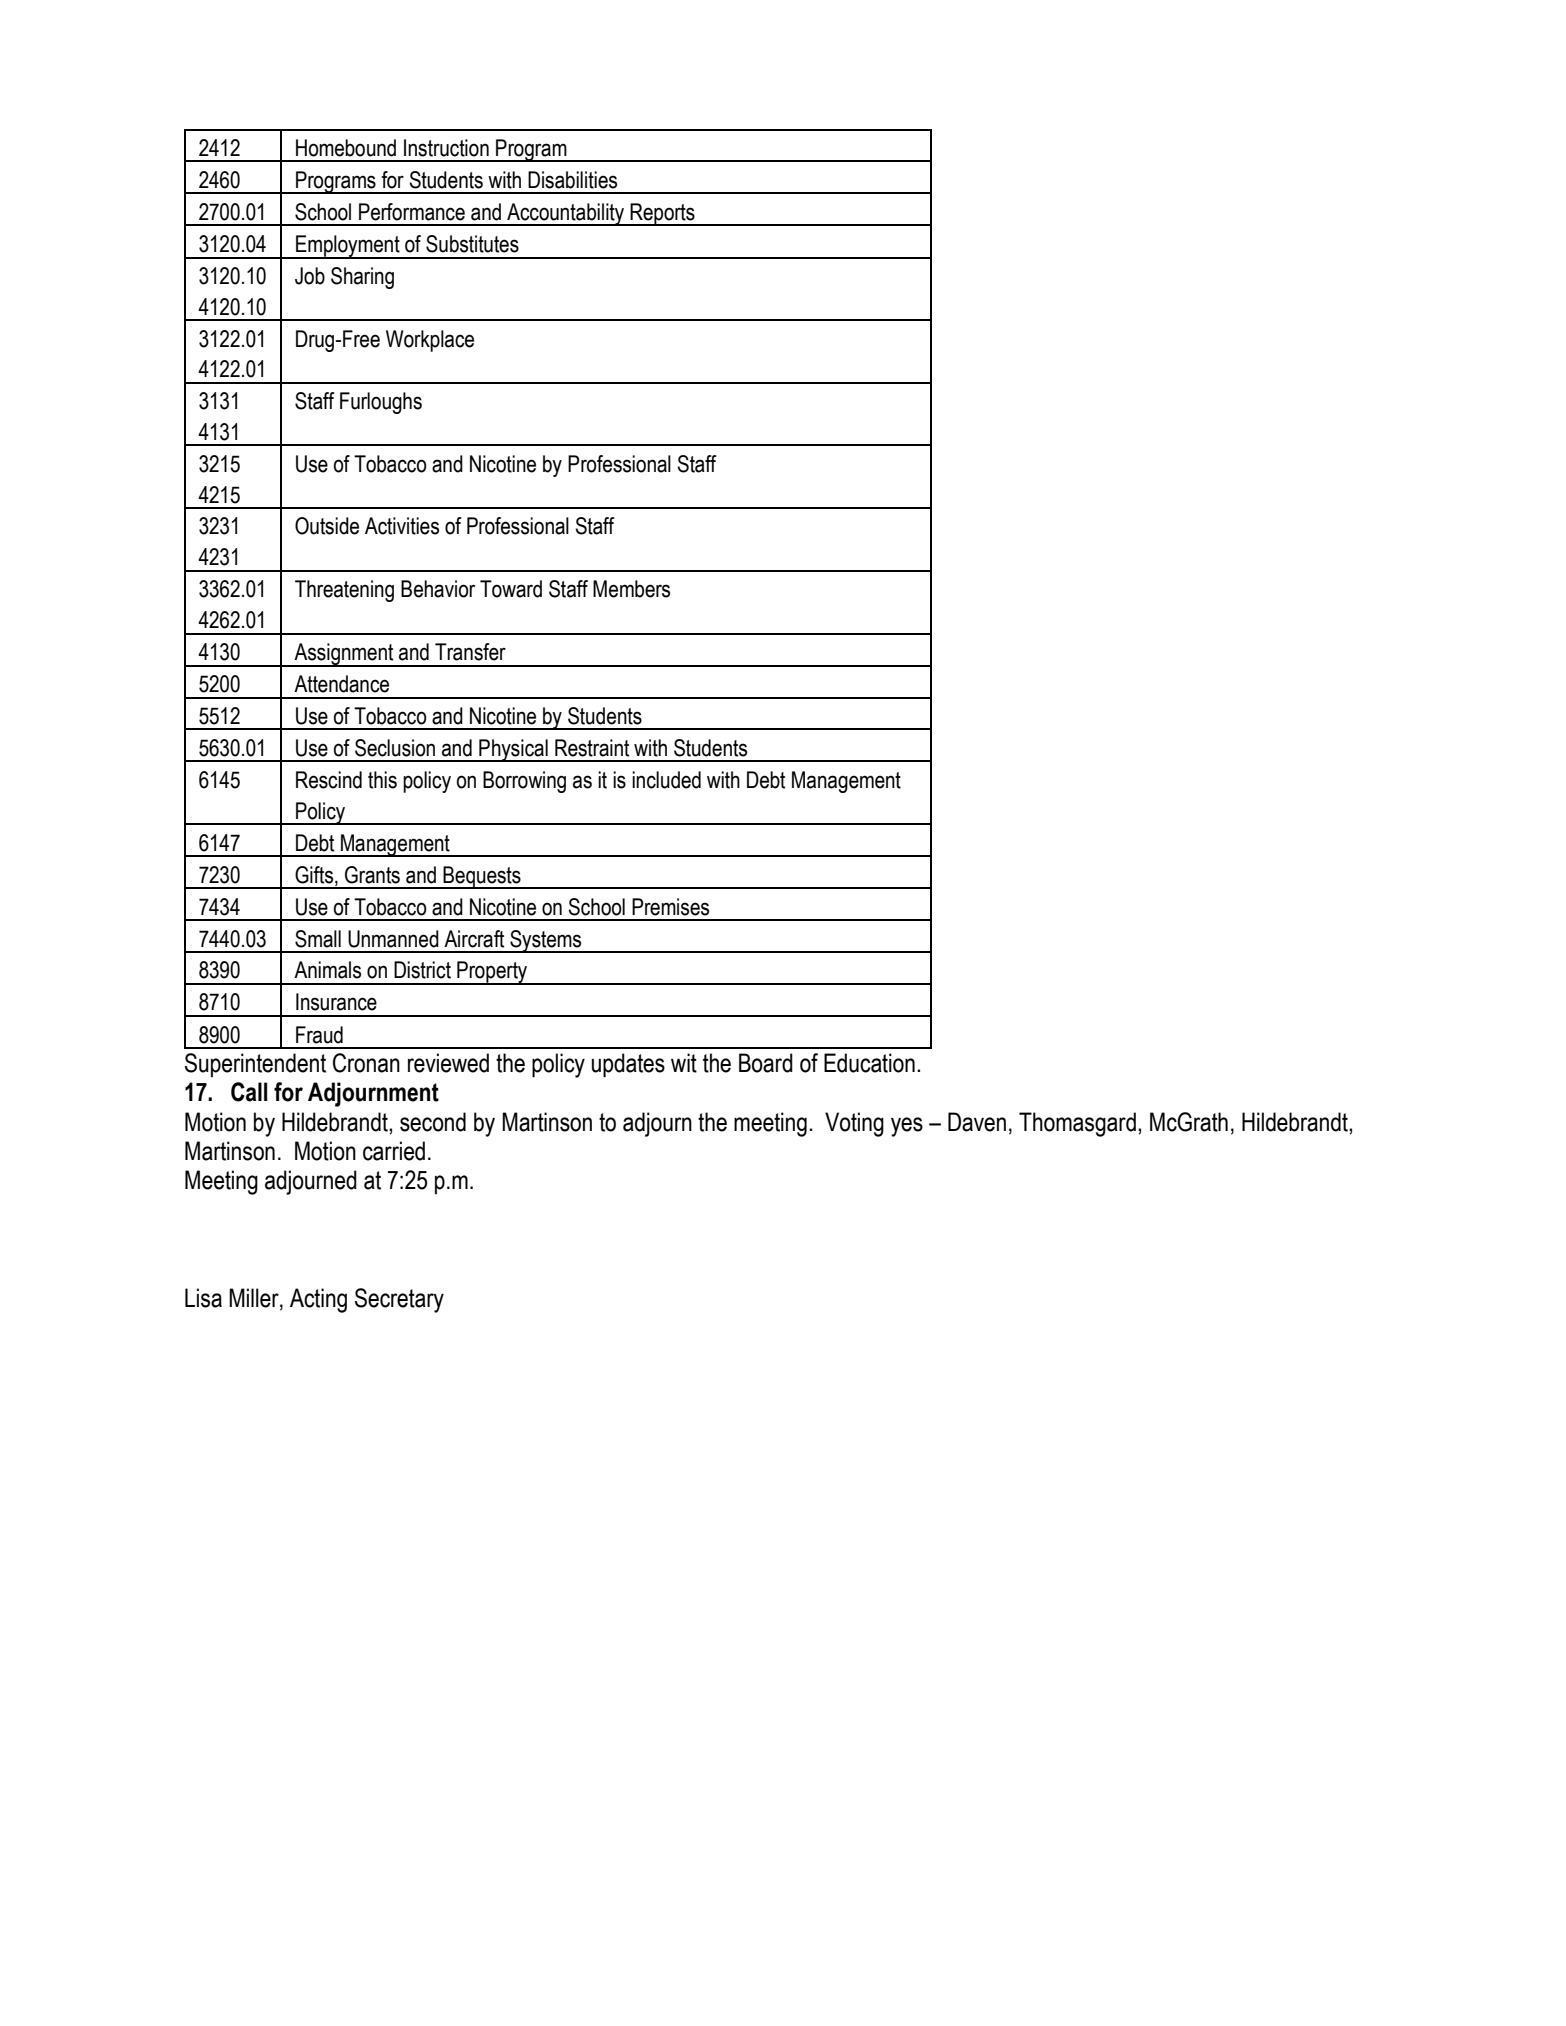  I want to click on Members, so click(631, 589).
